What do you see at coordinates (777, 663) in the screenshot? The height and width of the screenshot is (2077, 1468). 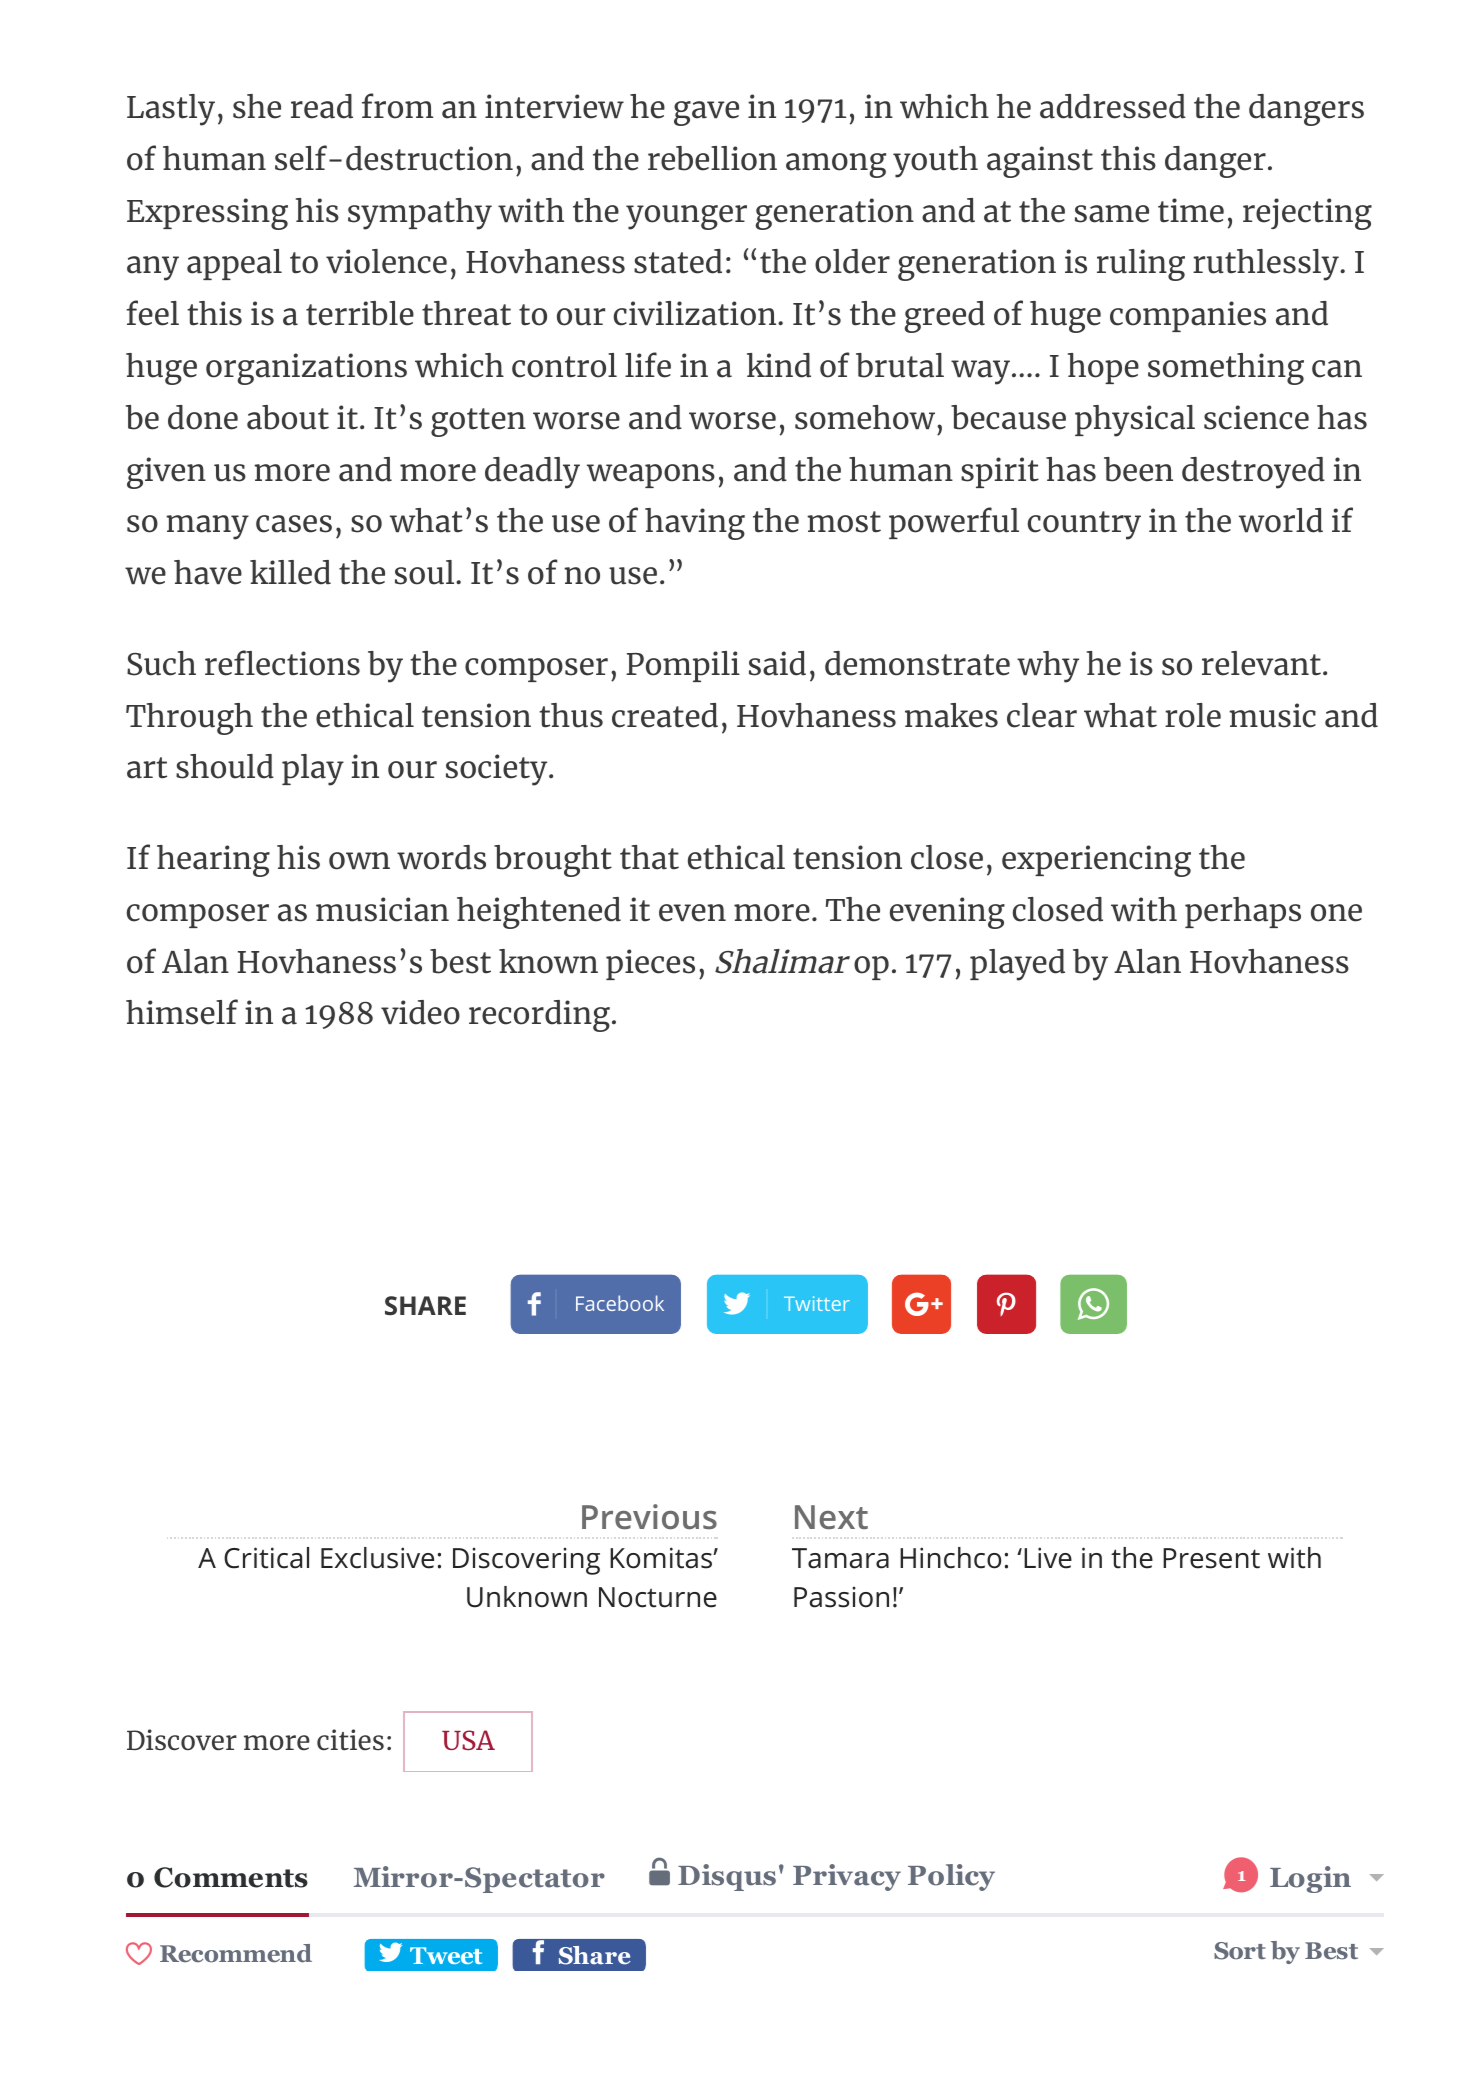 I see `said` at bounding box center [777, 663].
